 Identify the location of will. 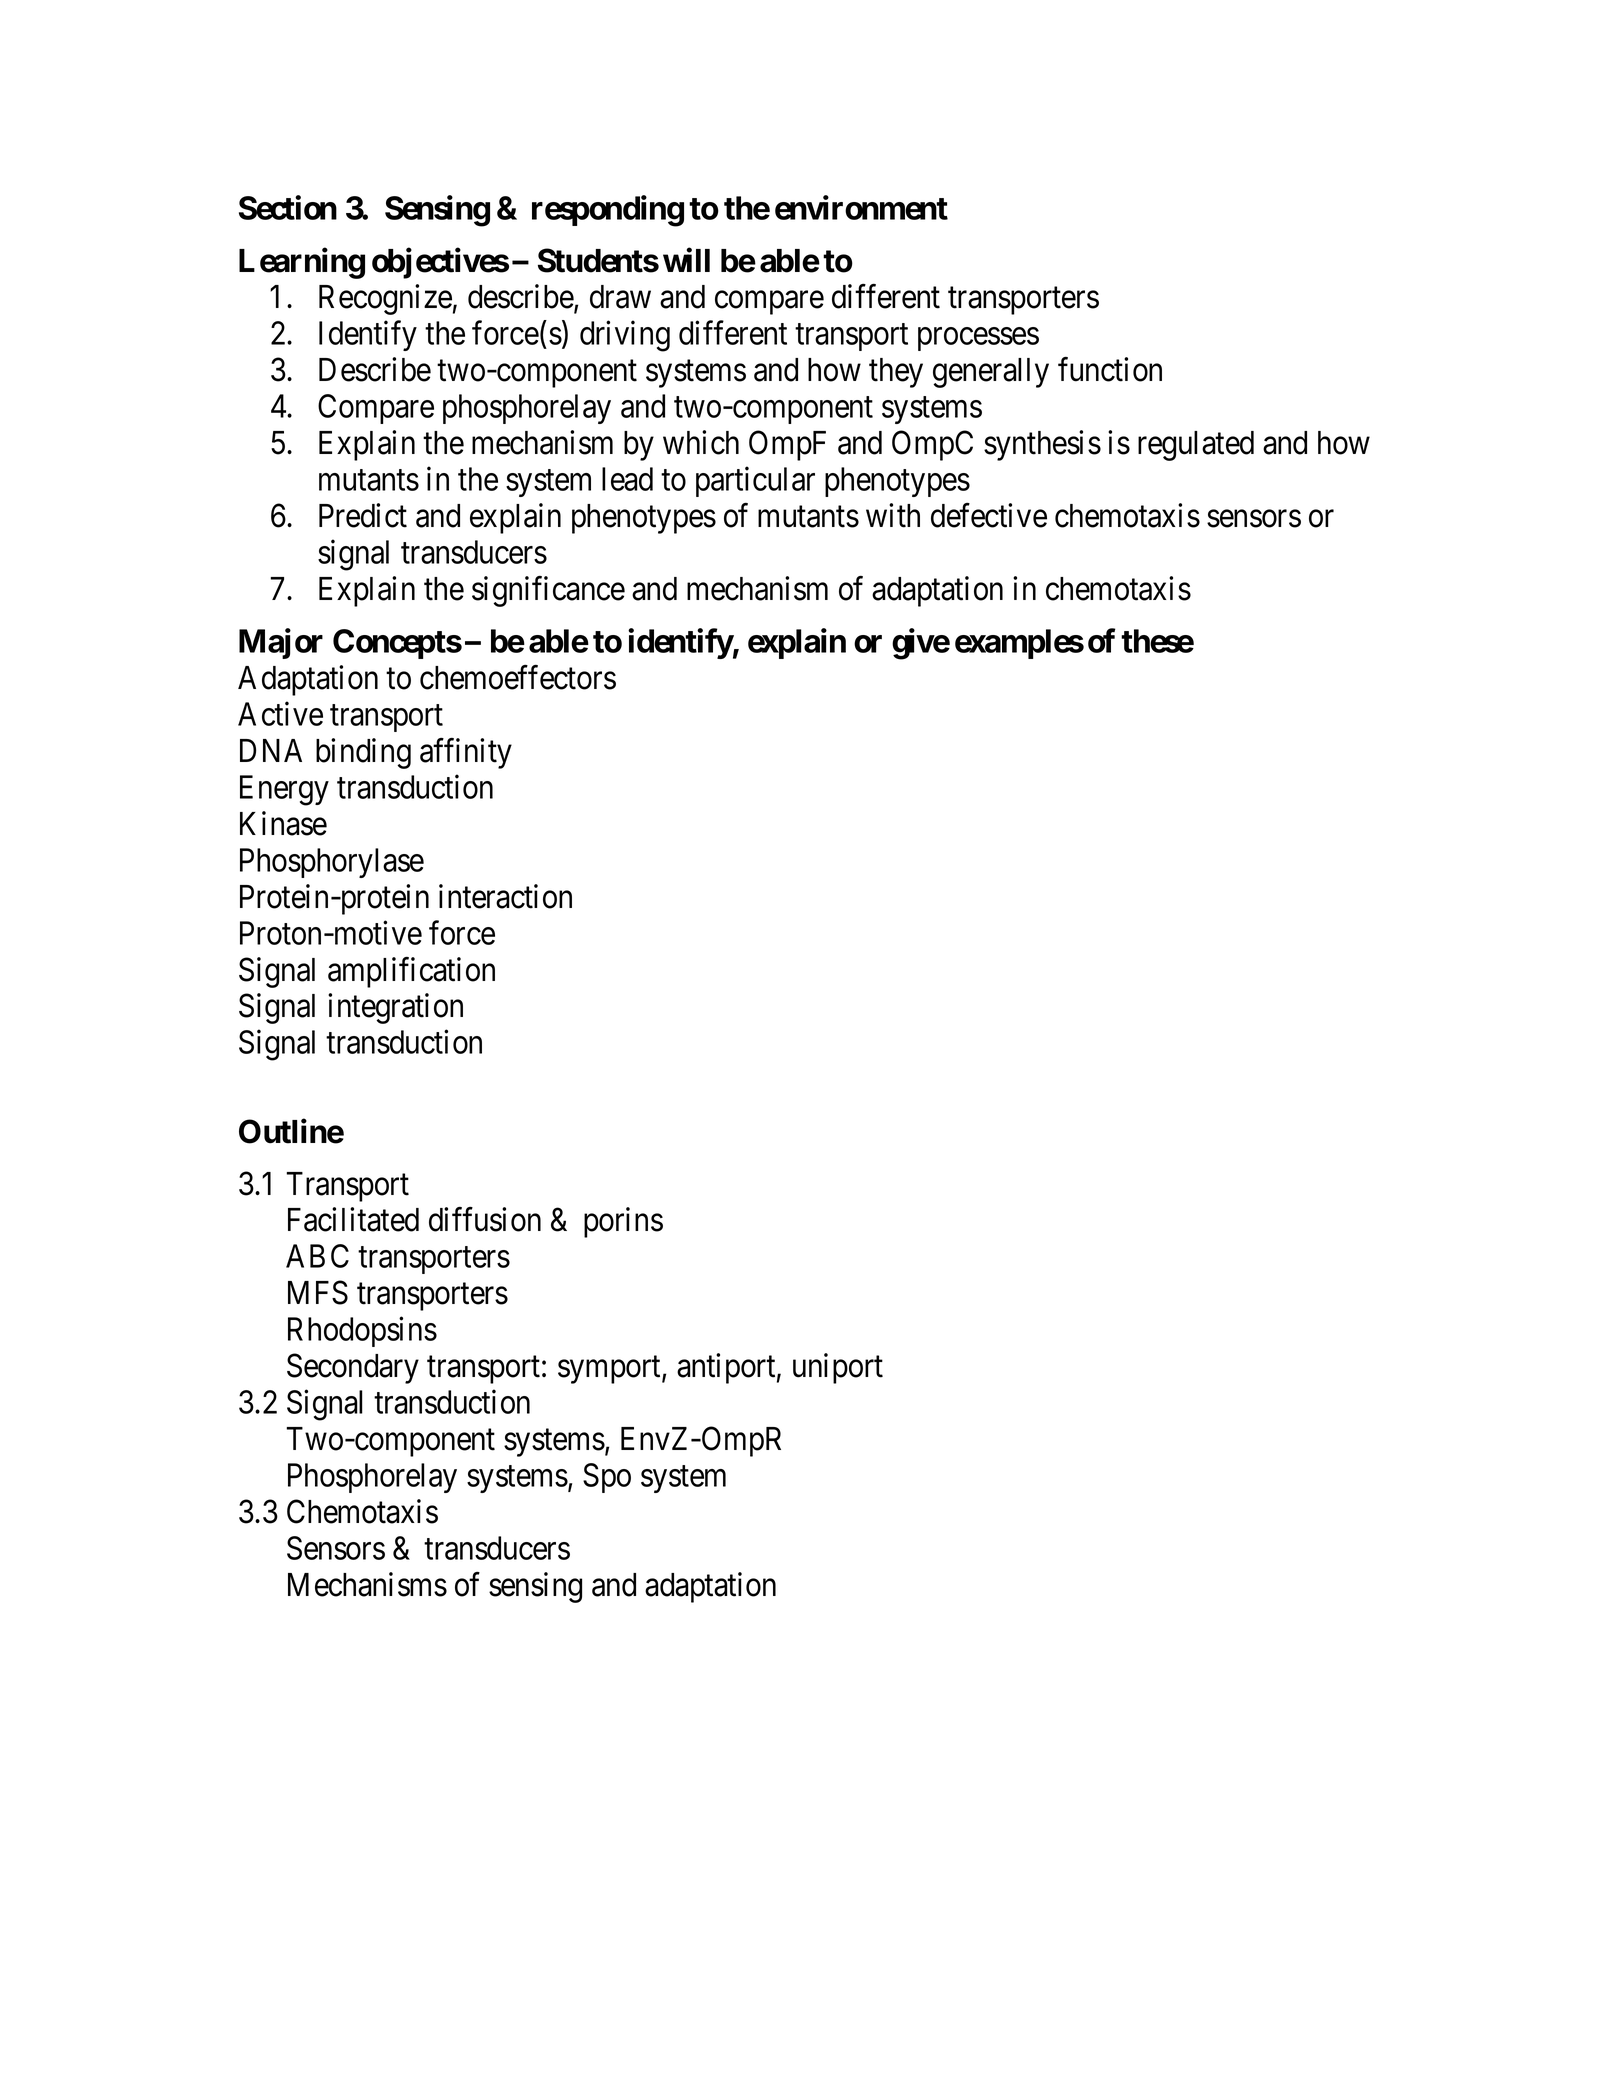
(686, 260).
